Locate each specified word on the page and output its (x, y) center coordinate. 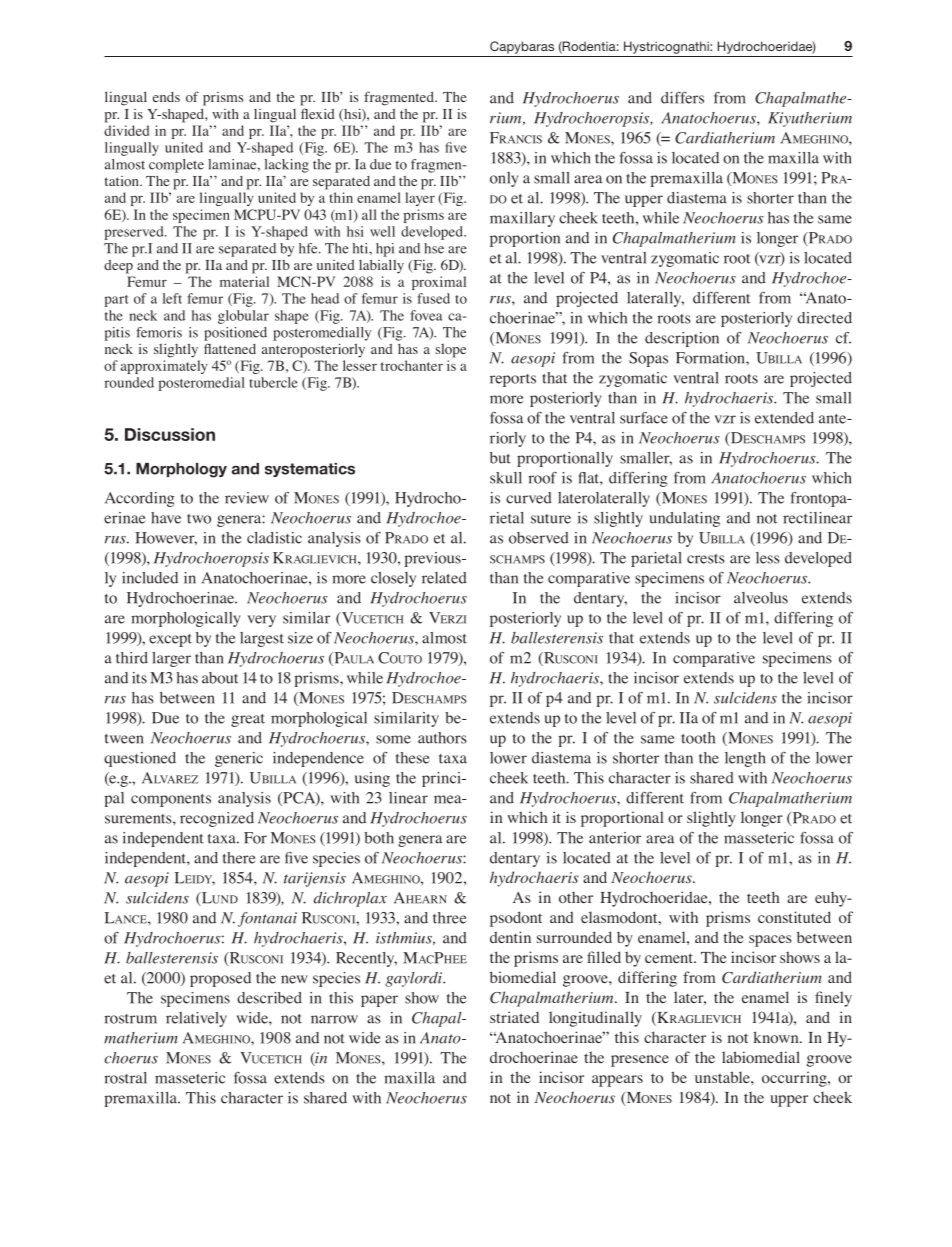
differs (682, 98)
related (444, 578)
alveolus (761, 598)
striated (514, 1017)
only (504, 179)
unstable (723, 1077)
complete (176, 166)
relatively (196, 1019)
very (261, 621)
